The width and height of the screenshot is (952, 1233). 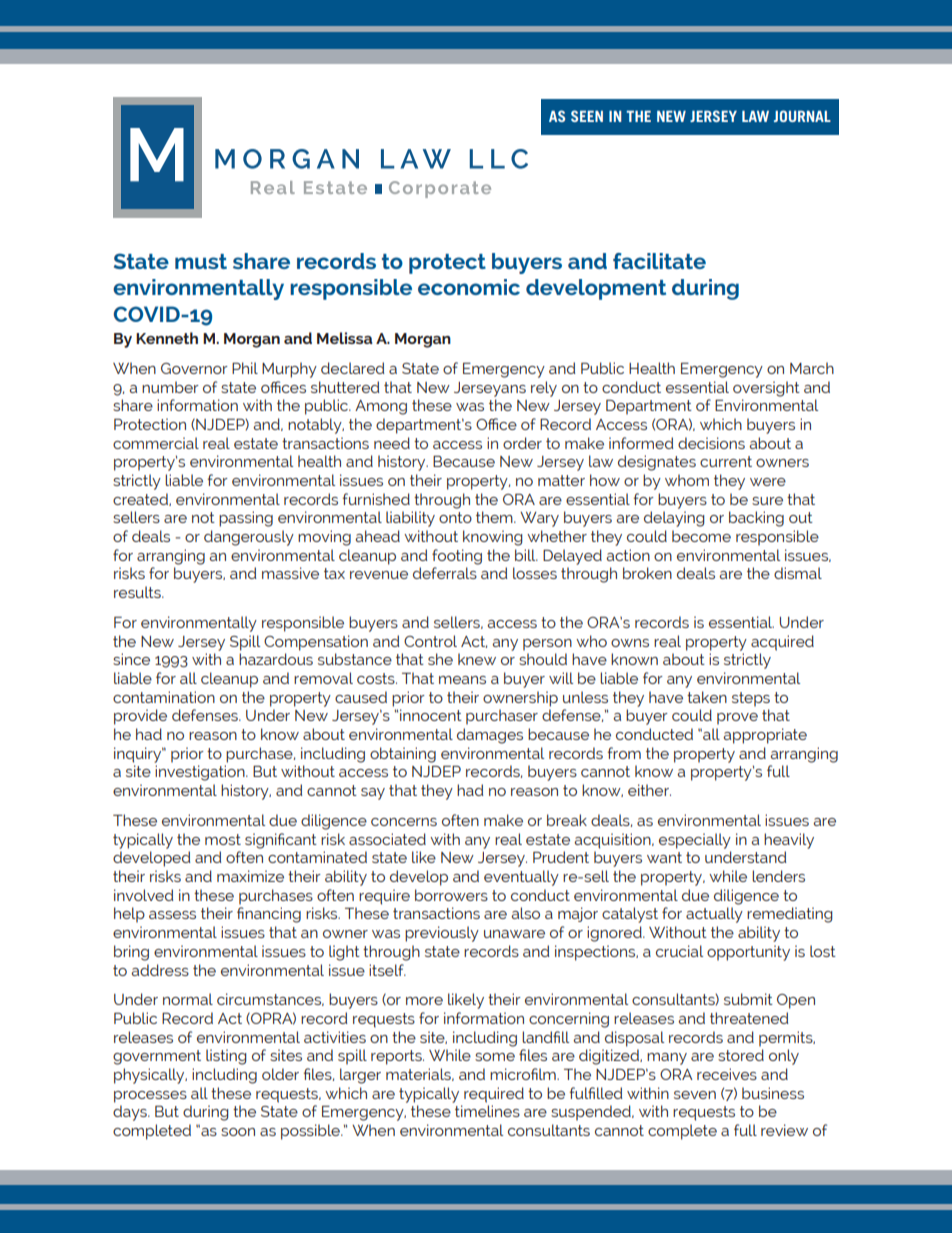 What do you see at coordinates (726, 461) in the screenshot?
I see `current` at bounding box center [726, 461].
